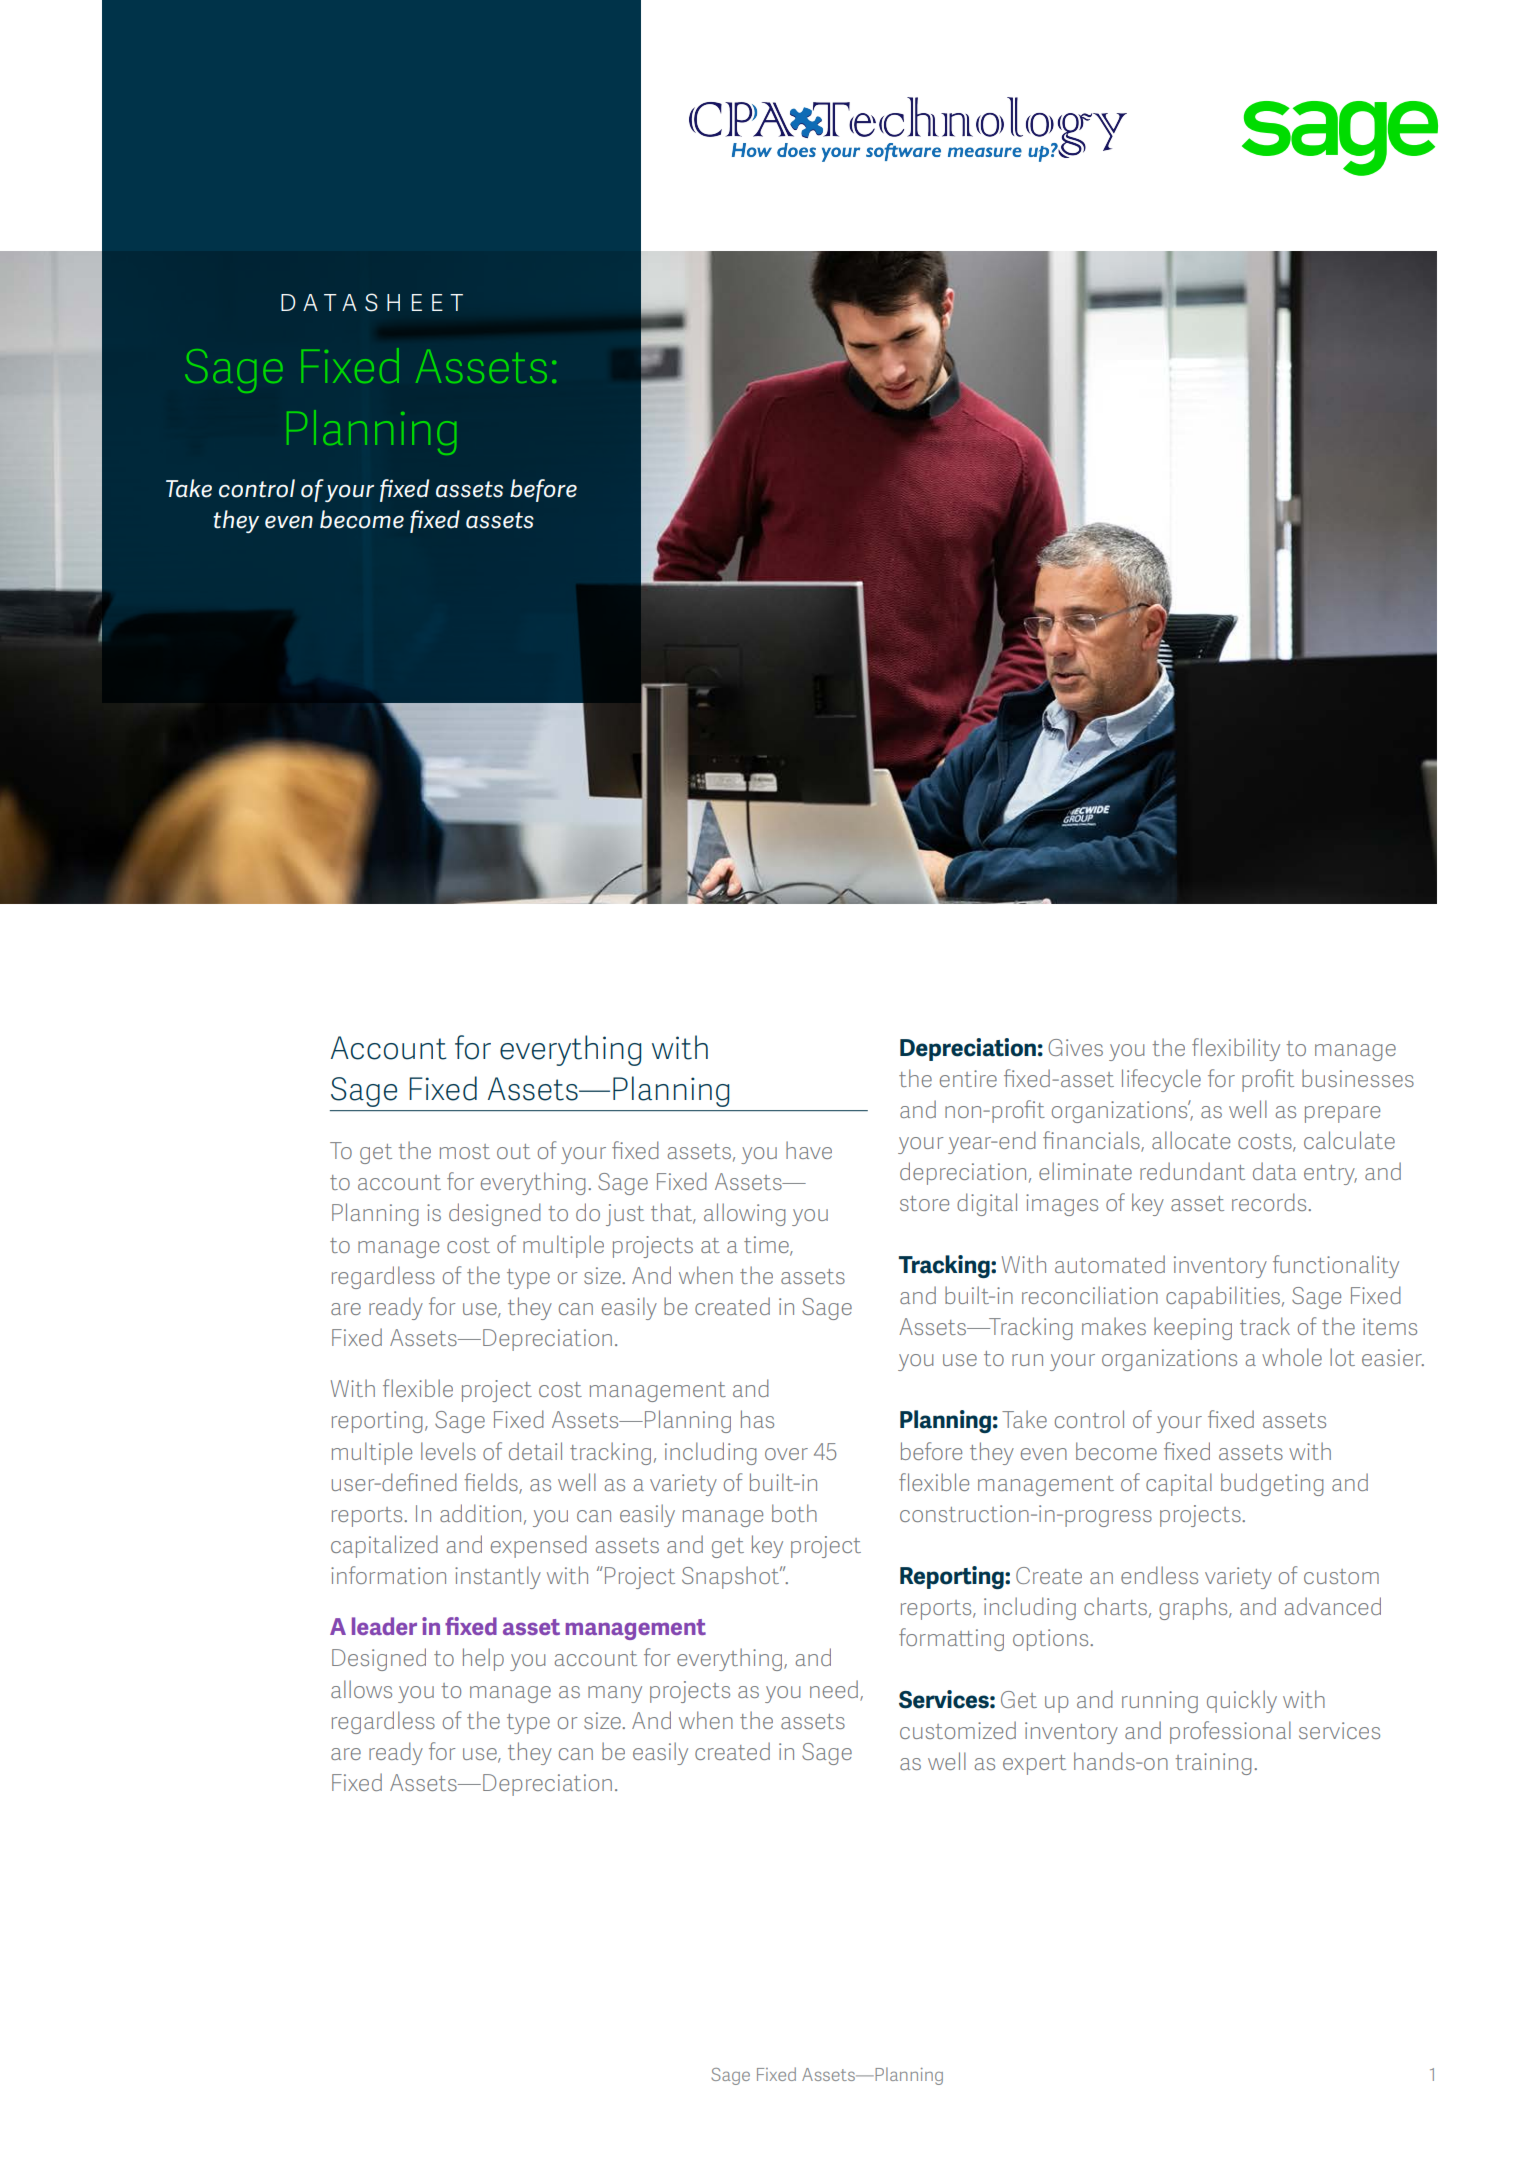 Image resolution: width=1539 pixels, height=2179 pixels. I want to click on many, so click(615, 1694).
